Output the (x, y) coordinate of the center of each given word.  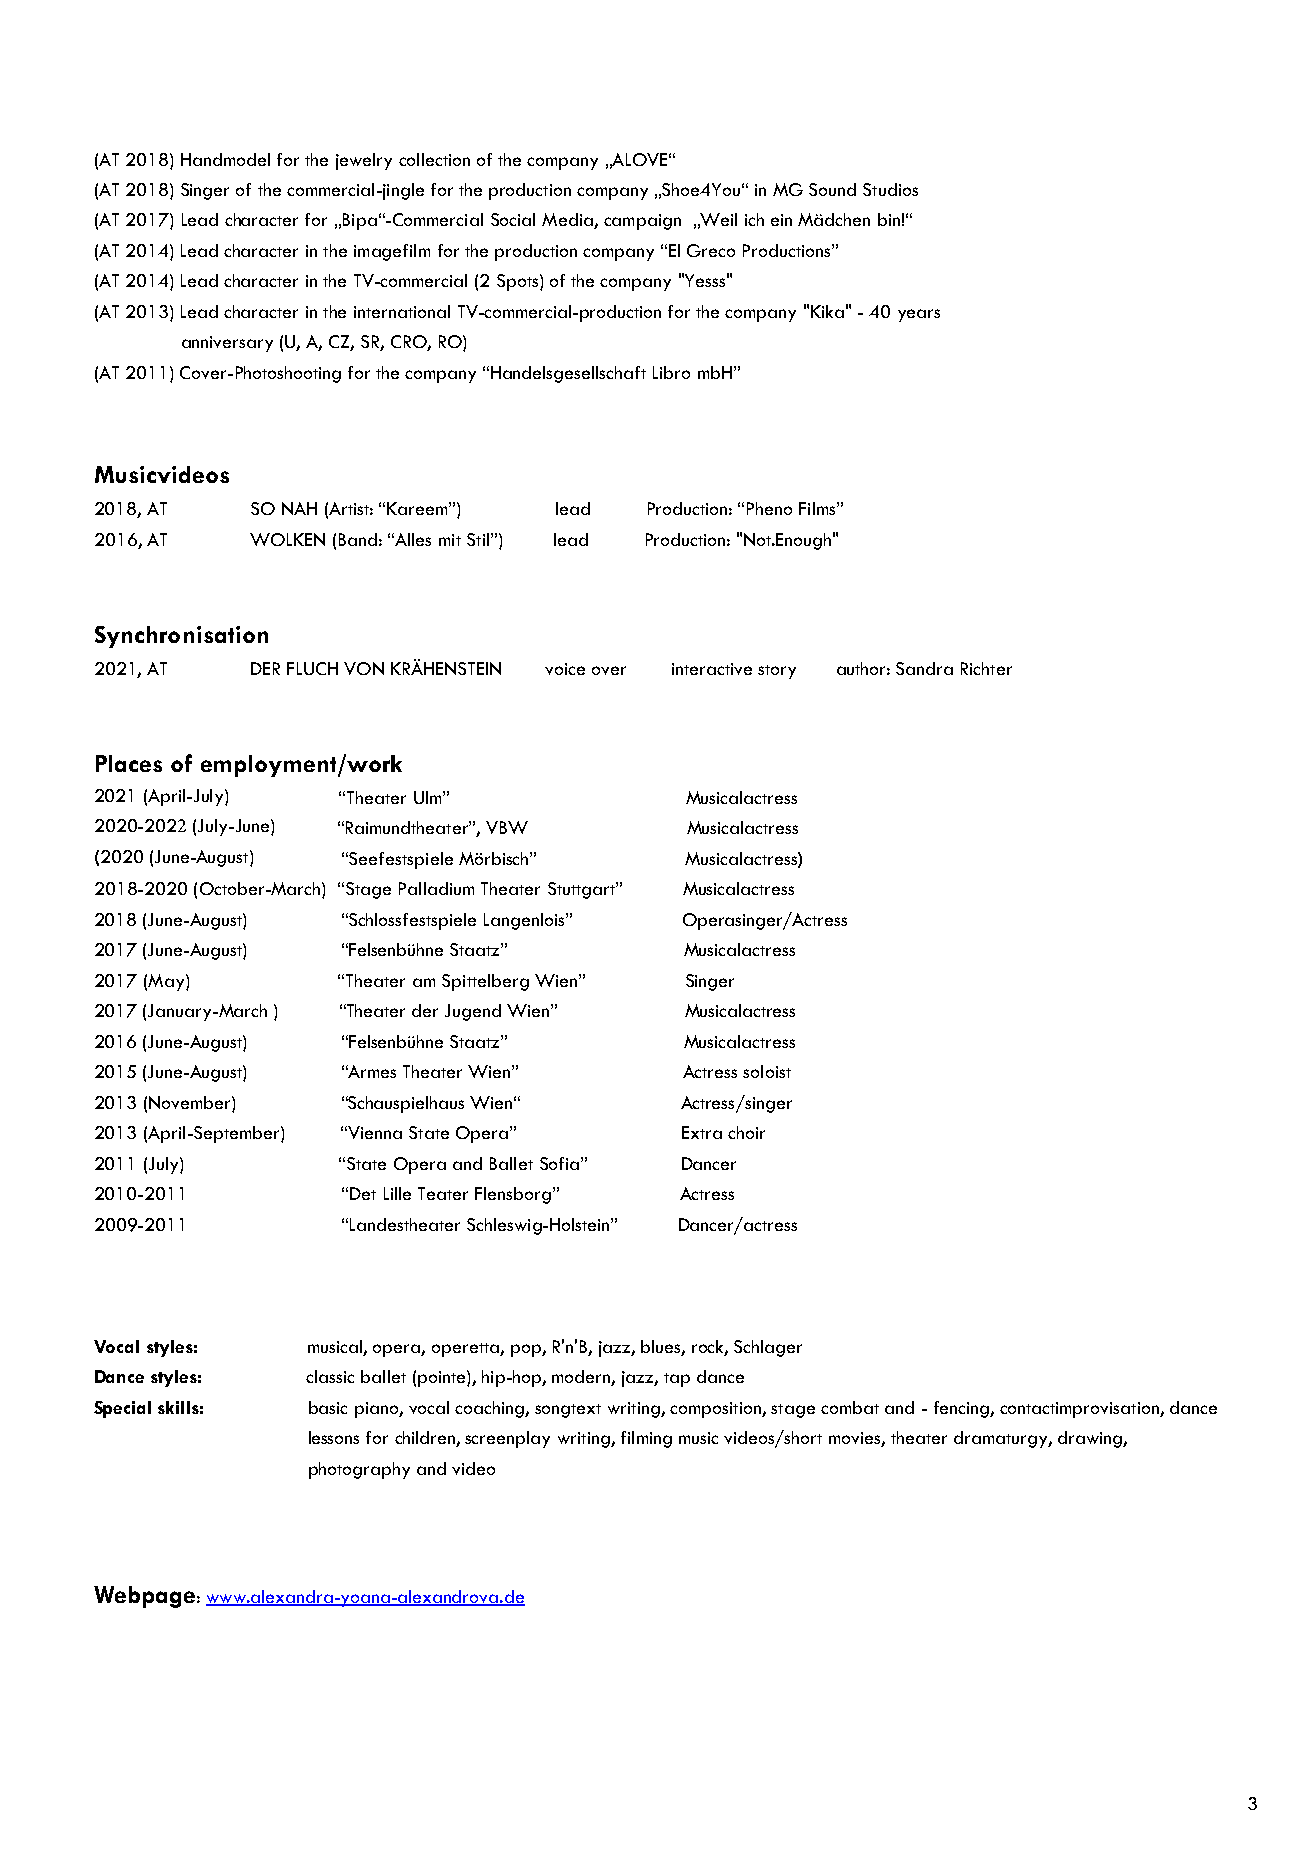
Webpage (146, 1597)
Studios (890, 189)
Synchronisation (181, 637)
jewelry (364, 161)
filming (646, 1439)
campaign (642, 222)
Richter (986, 668)
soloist (767, 1071)
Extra (702, 1132)
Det (363, 1193)
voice (565, 669)
